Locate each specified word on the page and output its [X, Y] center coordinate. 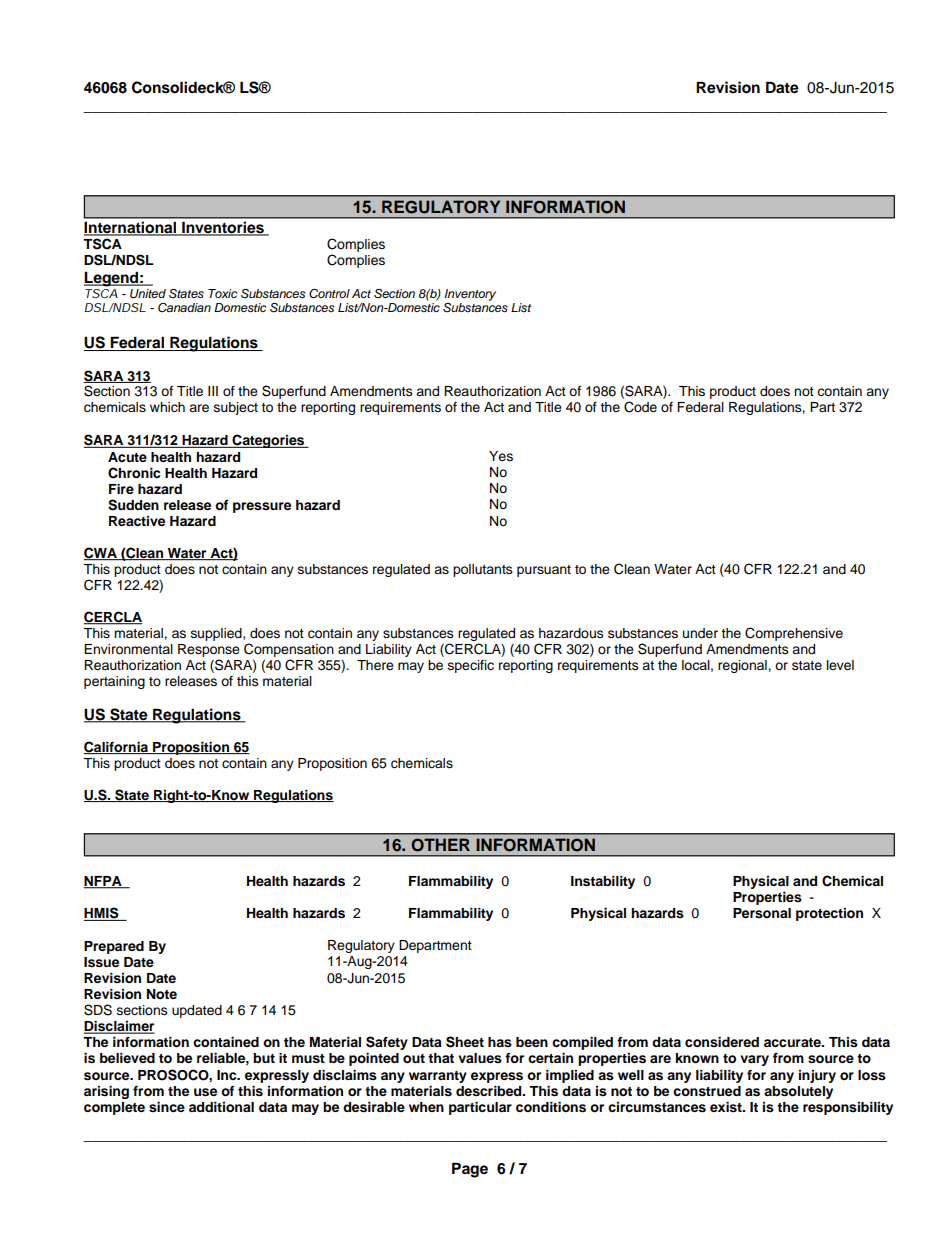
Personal [762, 913]
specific [471, 666]
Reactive [137, 521]
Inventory [470, 295]
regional [743, 666]
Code [640, 407]
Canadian [184, 307]
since [167, 1107]
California [117, 747]
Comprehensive [794, 634]
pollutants [483, 570]
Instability [603, 882]
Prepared [114, 947]
